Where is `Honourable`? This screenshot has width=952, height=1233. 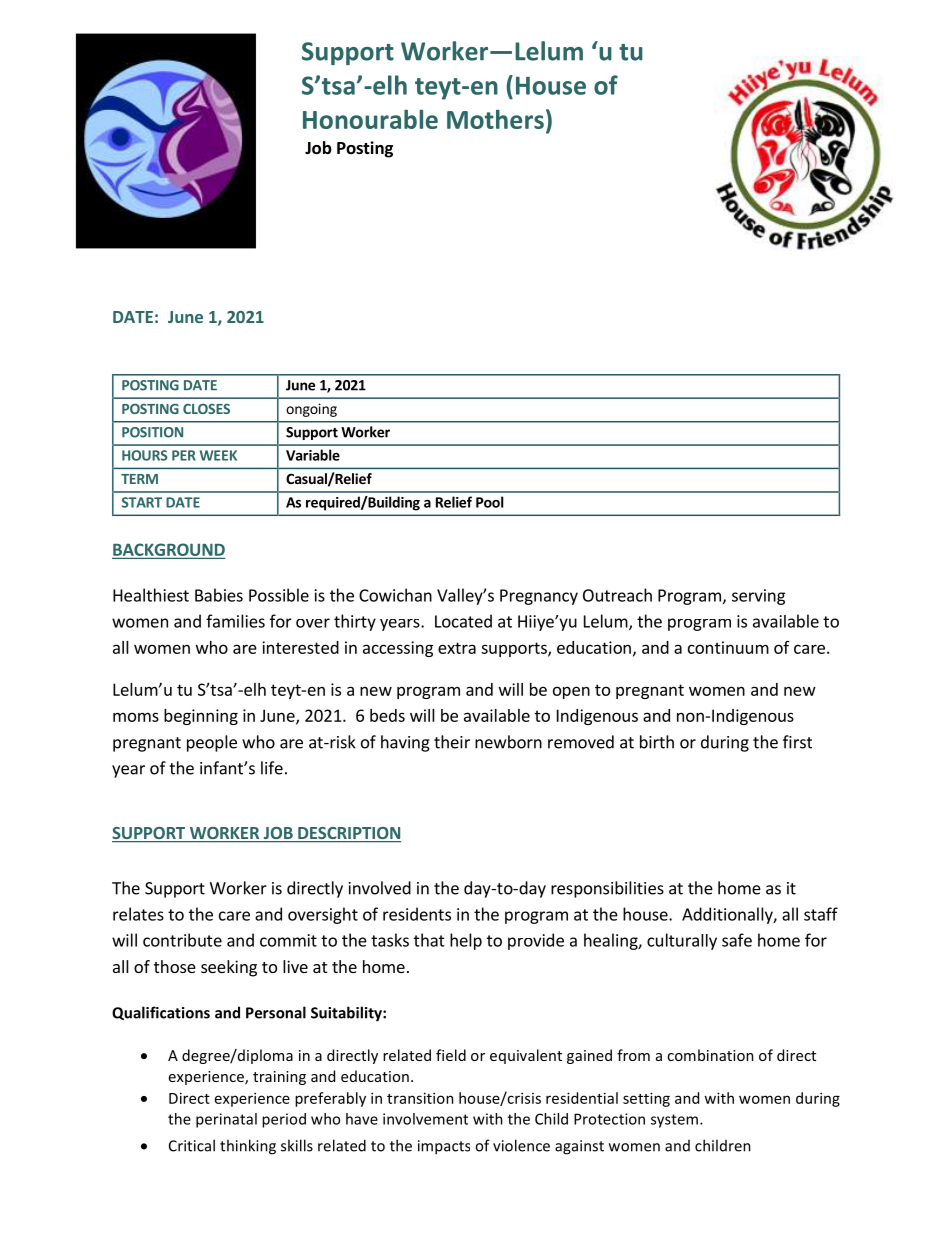
Honourable is located at coordinates (370, 119).
